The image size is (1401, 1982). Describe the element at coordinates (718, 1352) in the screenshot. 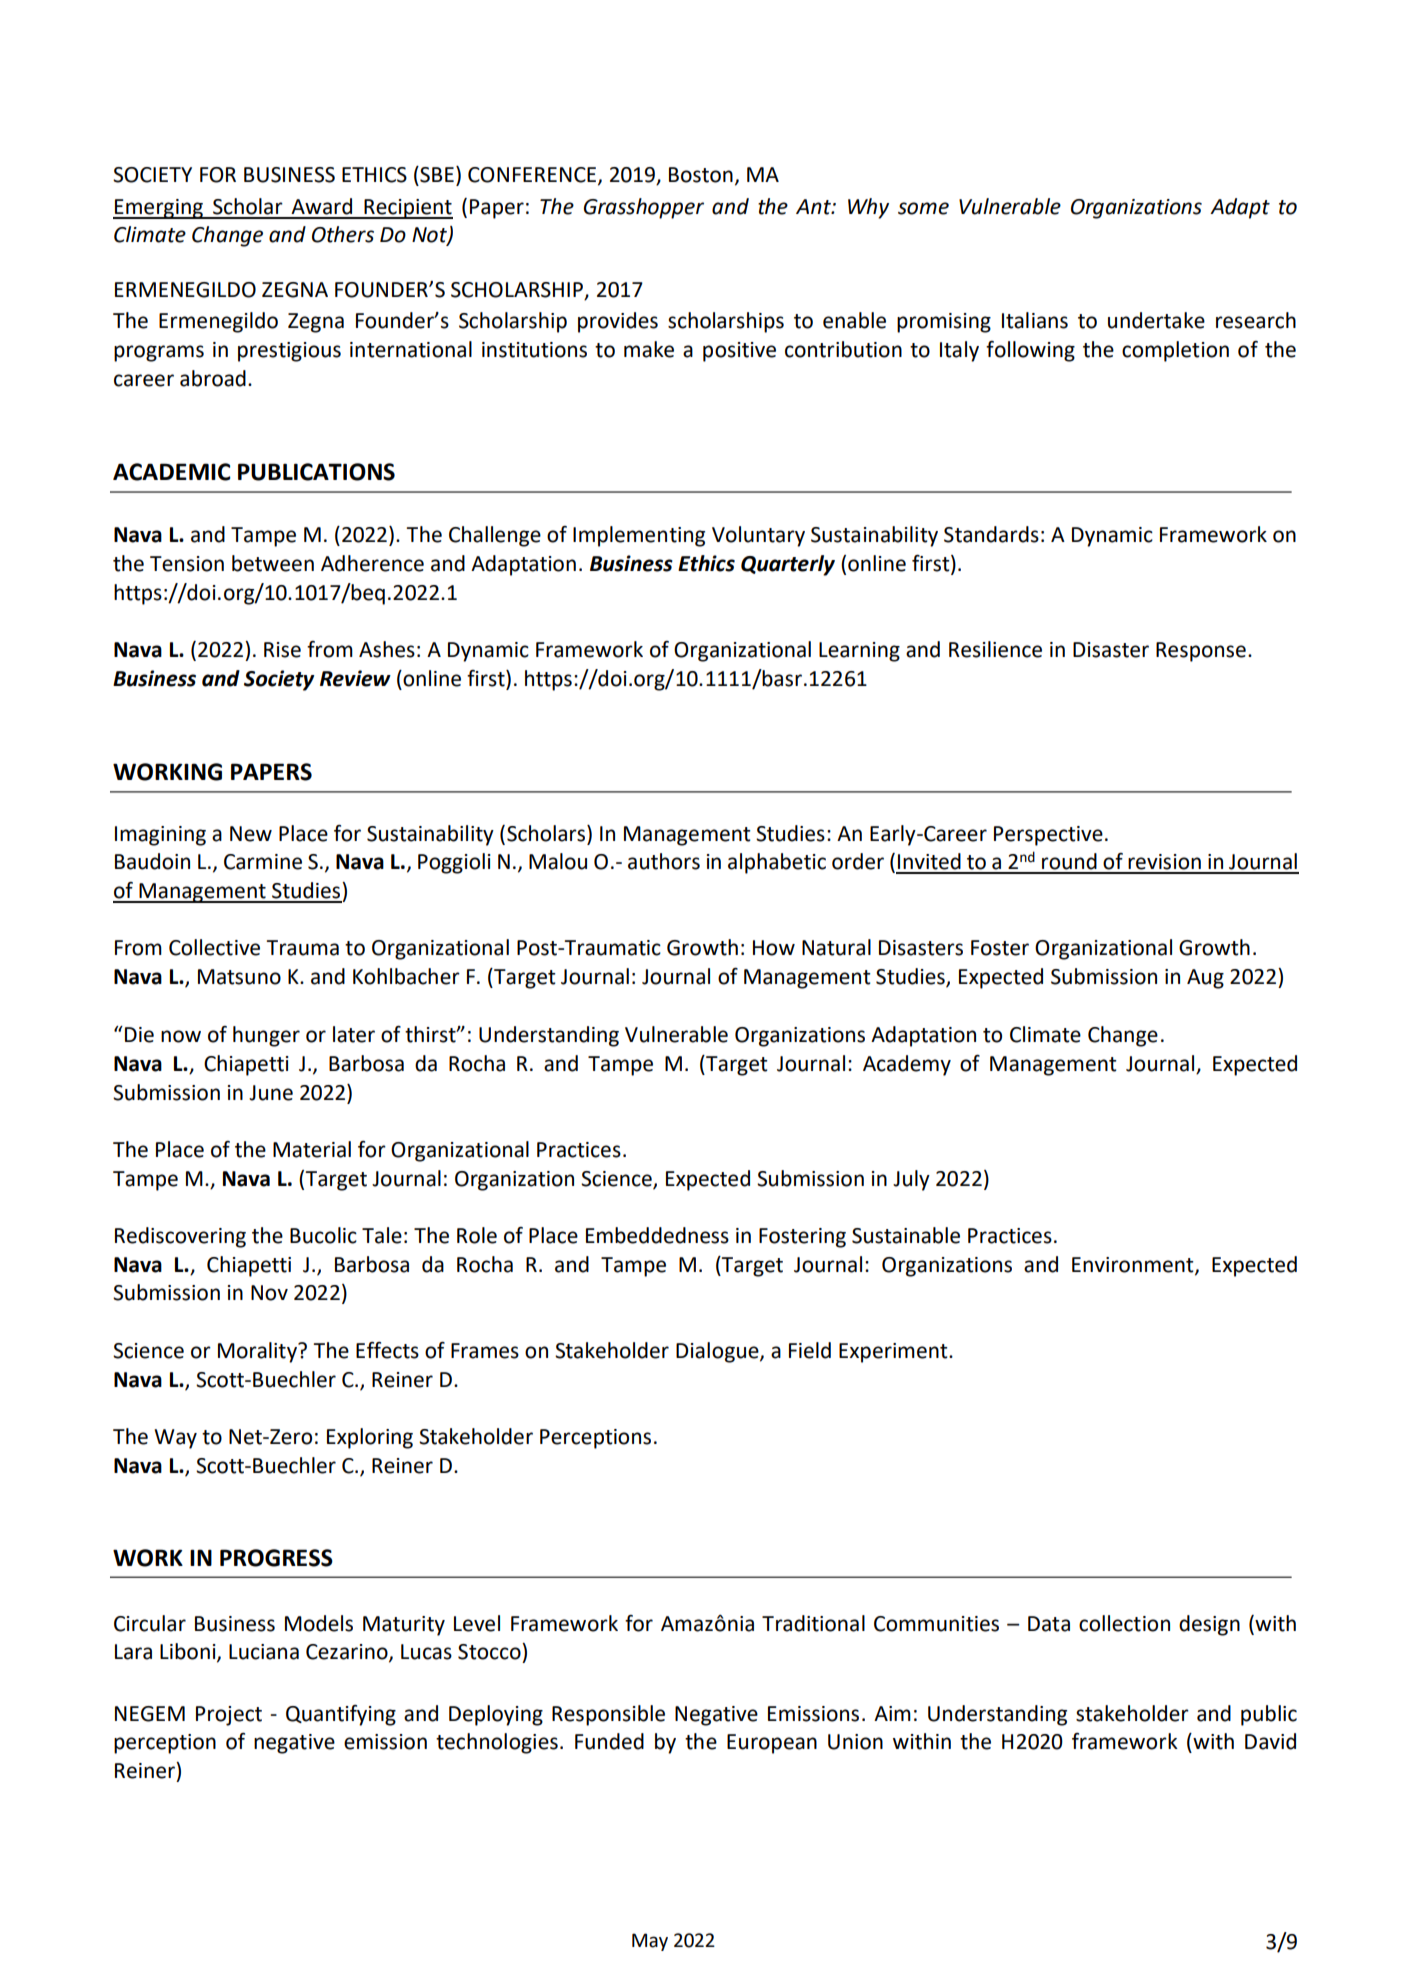

I see `Dialogue` at that location.
